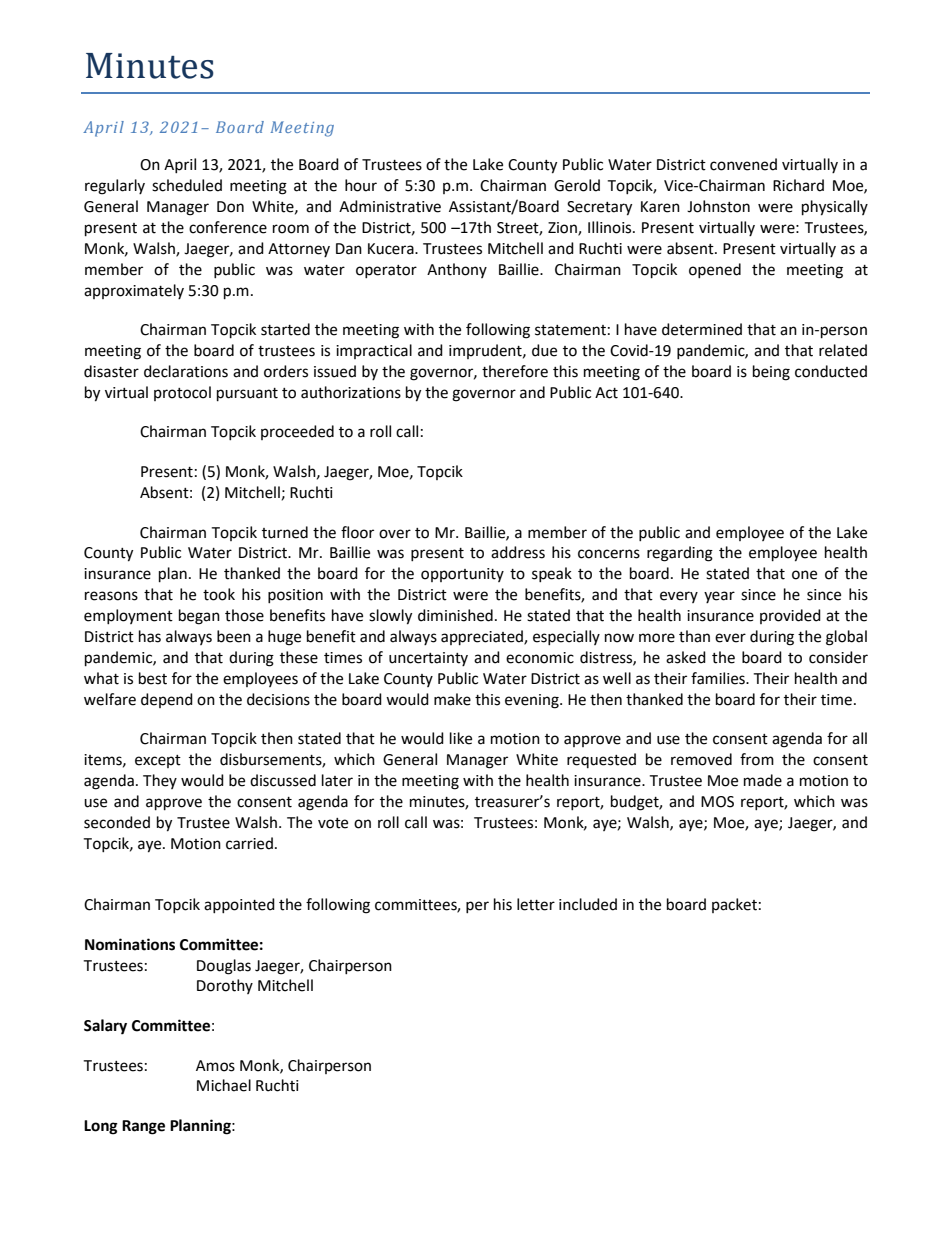 The width and height of the screenshot is (952, 1233). Describe the element at coordinates (239, 905) in the screenshot. I see `appointed` at that location.
